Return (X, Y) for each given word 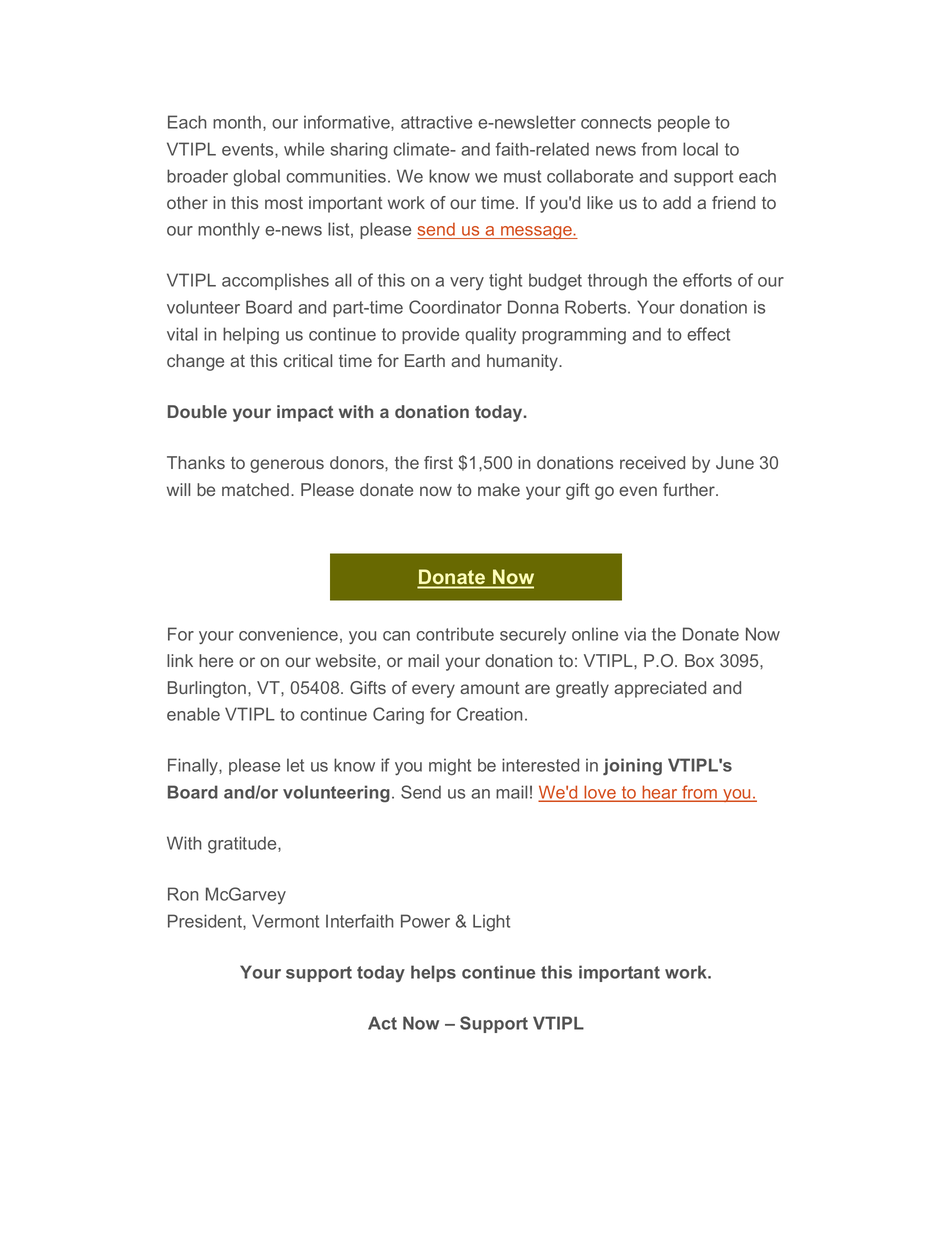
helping (251, 336)
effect (708, 334)
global (256, 178)
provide (430, 335)
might (450, 767)
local (700, 149)
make (499, 489)
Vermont (285, 921)
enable (193, 714)
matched (255, 489)
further (690, 489)
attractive (436, 122)
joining (632, 766)
